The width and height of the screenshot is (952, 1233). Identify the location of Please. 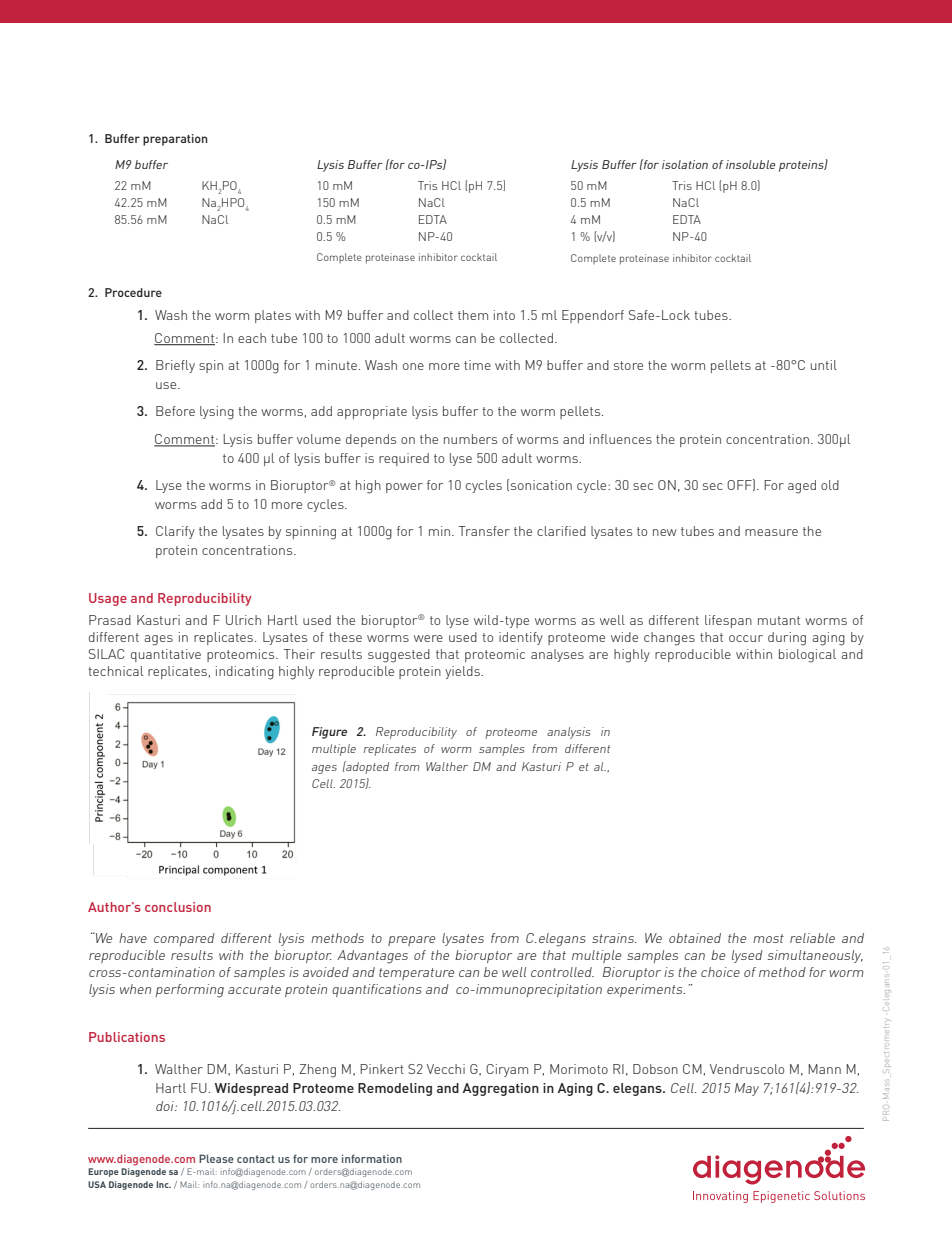
(216, 1158).
